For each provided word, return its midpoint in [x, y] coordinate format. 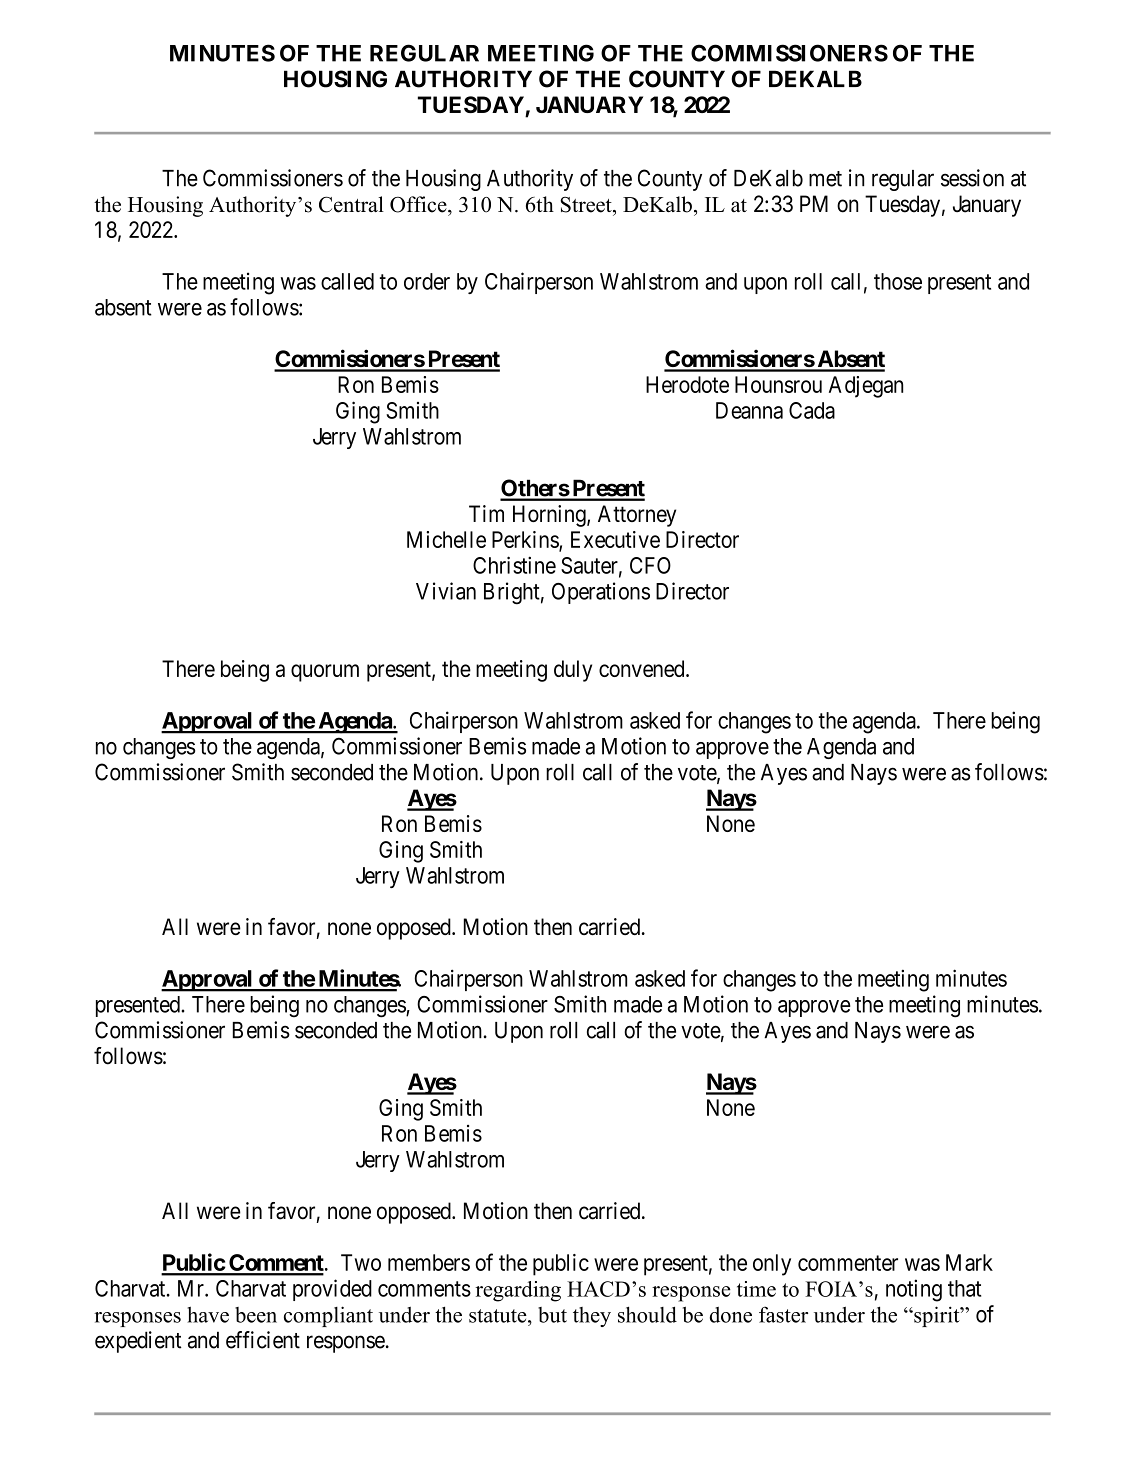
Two [361, 1262]
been [256, 1315]
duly [573, 671]
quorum [325, 673]
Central [351, 204]
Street [587, 205]
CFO [650, 565]
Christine [514, 565]
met [825, 179]
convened [643, 668]
